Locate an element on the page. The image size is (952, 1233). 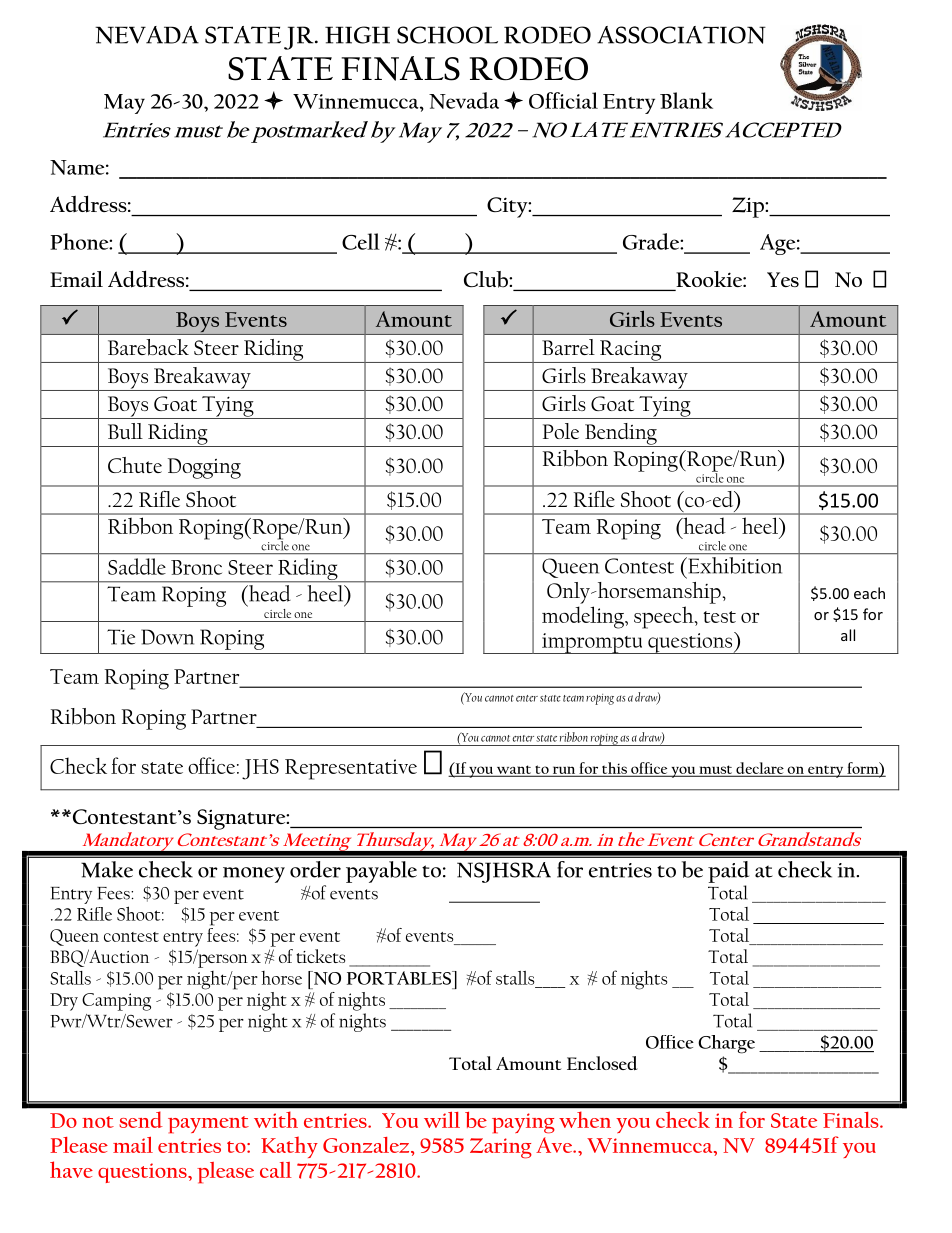
Charge is located at coordinates (726, 1044).
